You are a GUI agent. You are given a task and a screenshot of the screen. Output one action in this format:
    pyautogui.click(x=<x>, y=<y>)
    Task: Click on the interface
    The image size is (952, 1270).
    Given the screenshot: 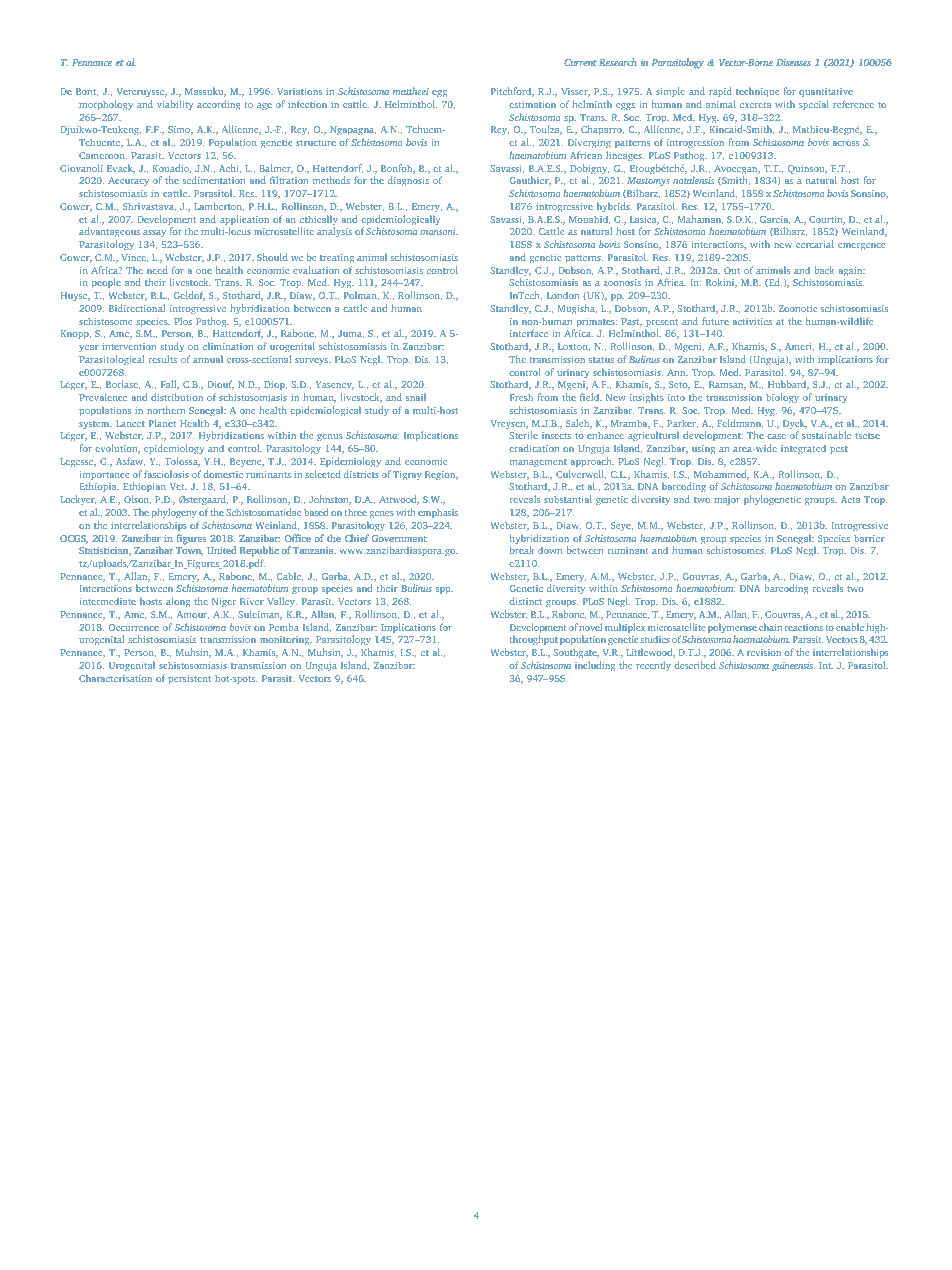 What is the action you would take?
    pyautogui.click(x=529, y=333)
